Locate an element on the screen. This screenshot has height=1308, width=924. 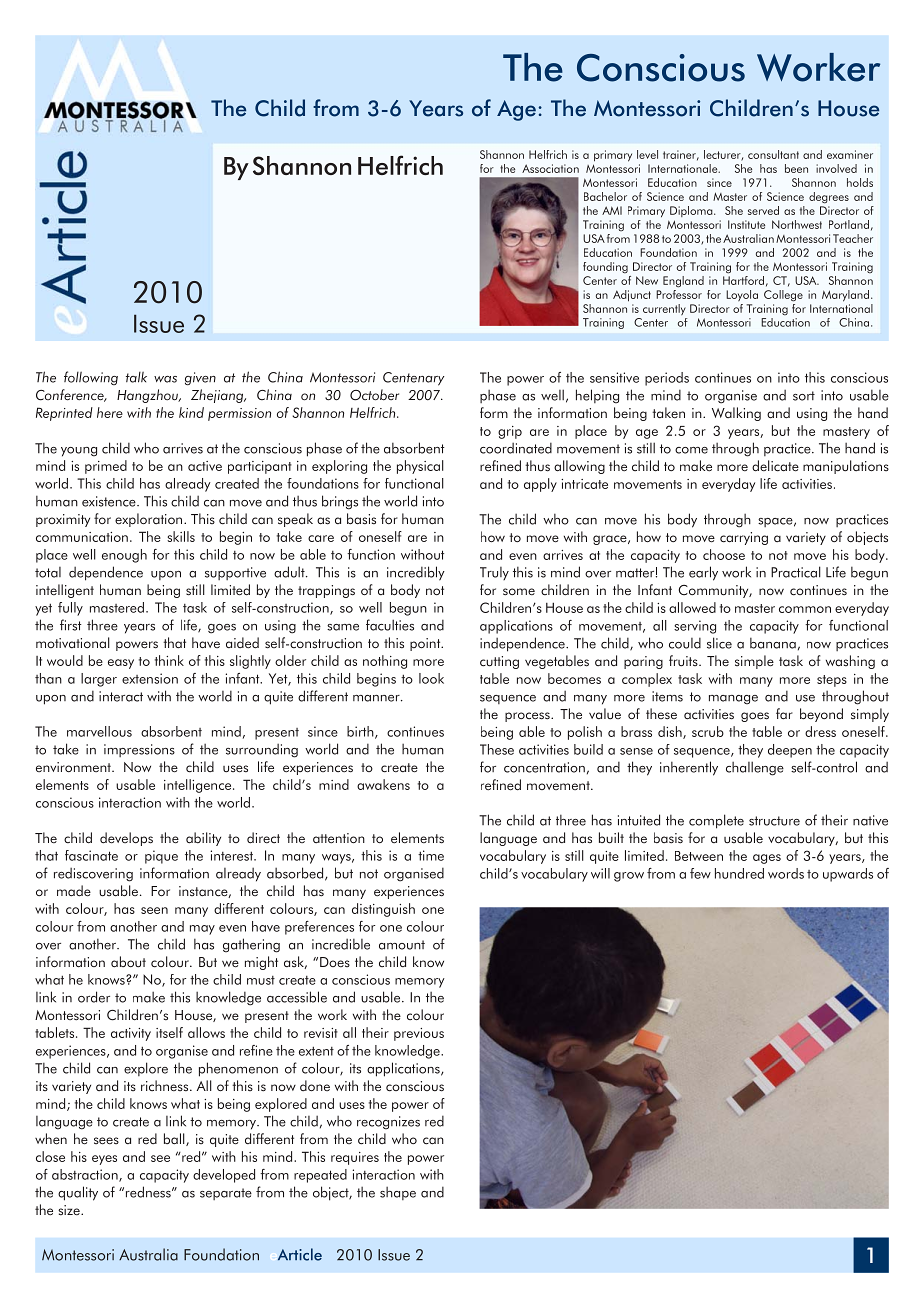
eyes is located at coordinates (104, 1160).
